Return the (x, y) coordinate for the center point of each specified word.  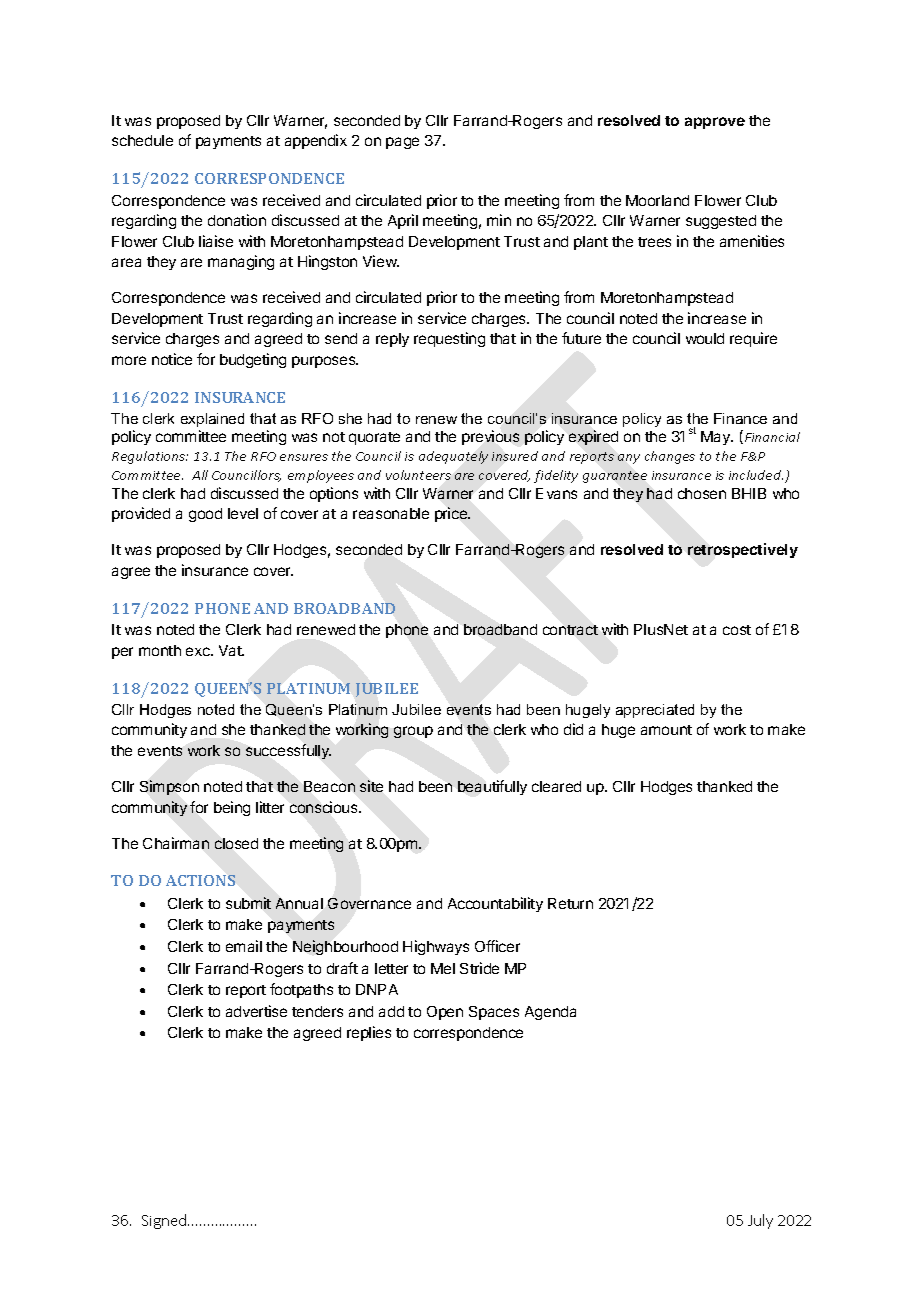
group (413, 732)
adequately (453, 457)
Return (570, 903)
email (244, 946)
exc (199, 651)
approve (715, 123)
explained (212, 420)
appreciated (655, 711)
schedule (142, 140)
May (717, 438)
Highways (436, 947)
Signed (165, 1221)
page (402, 143)
